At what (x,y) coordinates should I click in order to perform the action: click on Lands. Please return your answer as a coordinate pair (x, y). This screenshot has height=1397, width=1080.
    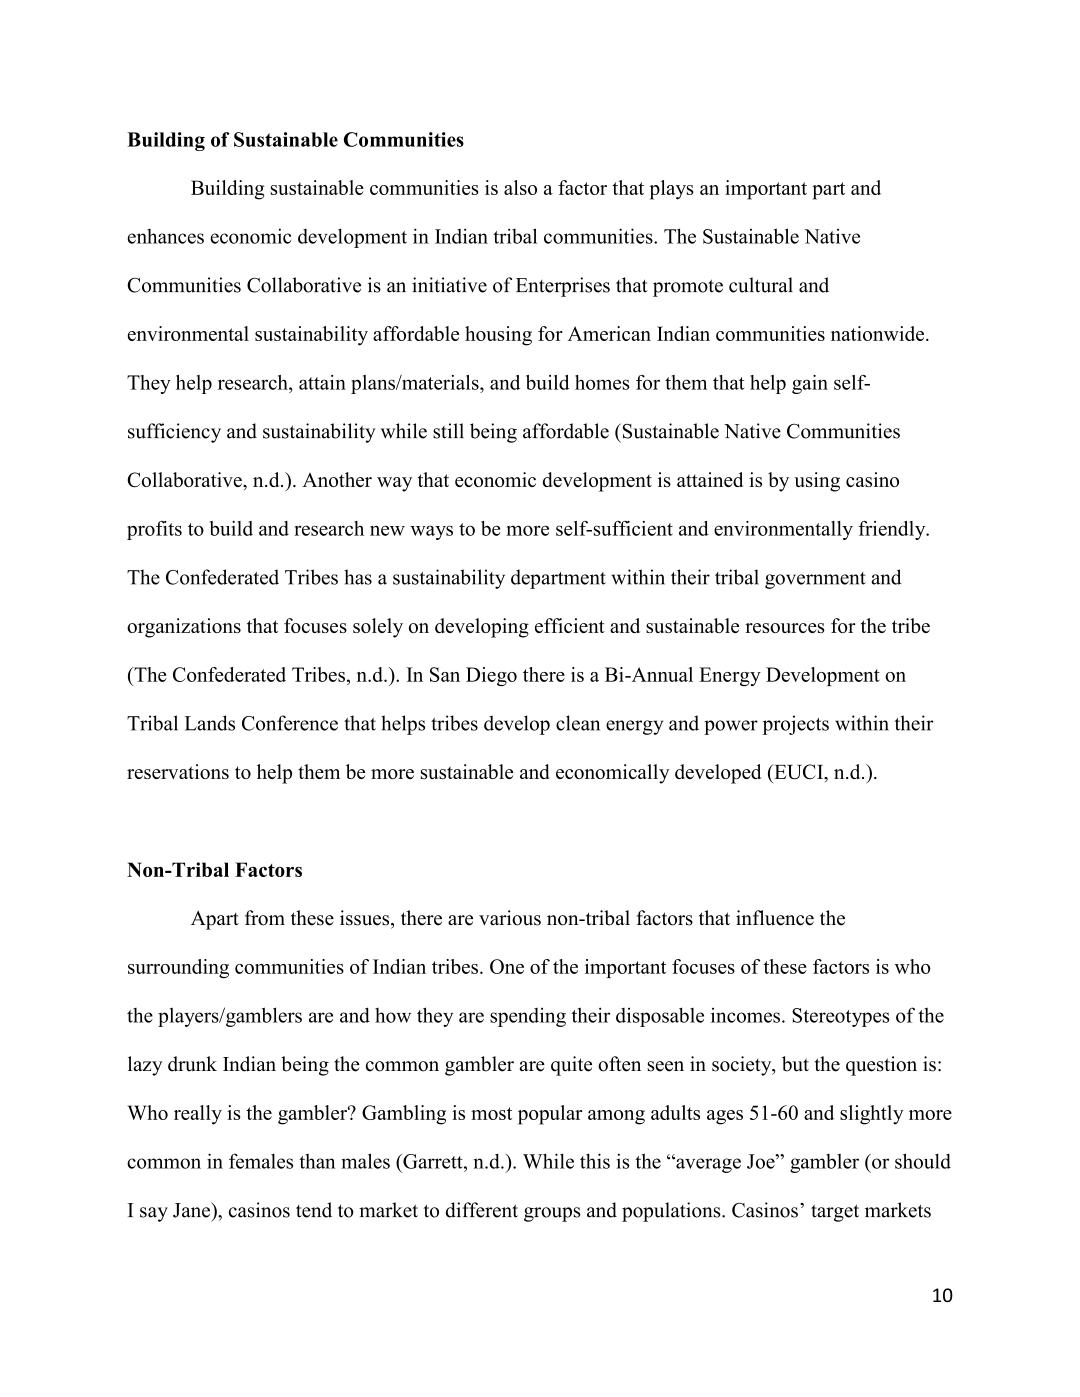
    Looking at the image, I should click on (210, 723).
